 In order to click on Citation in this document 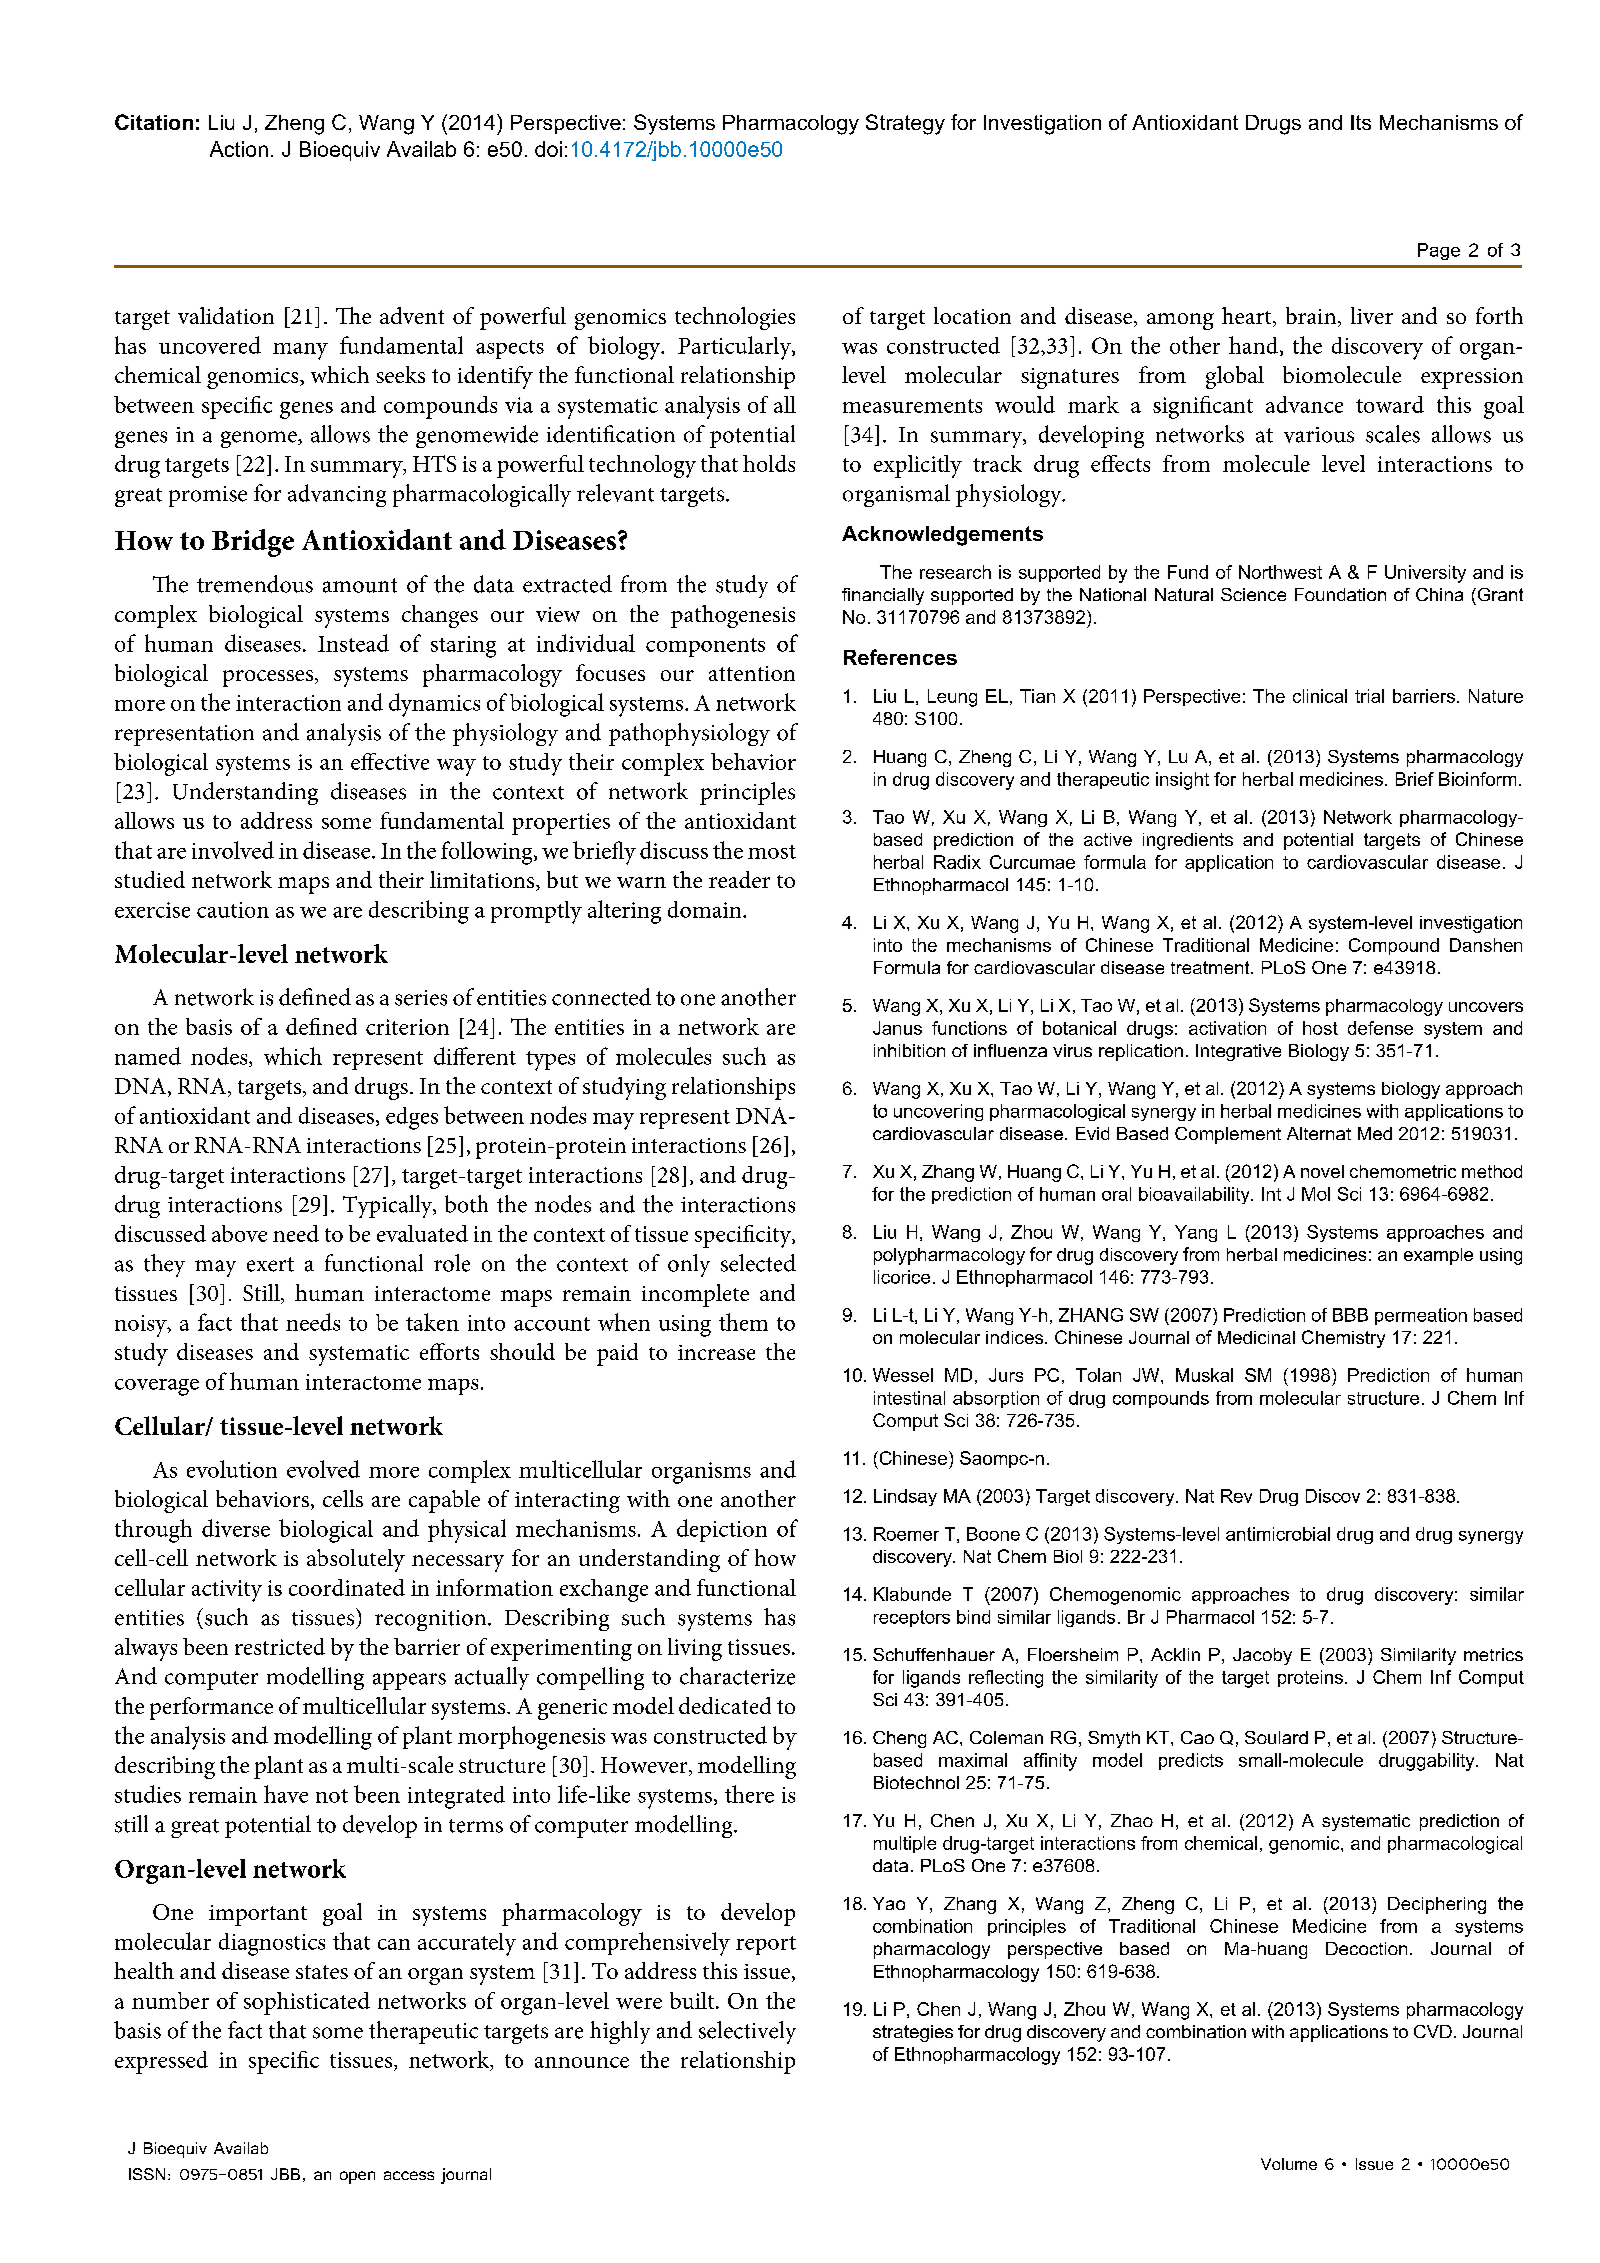, I will do `click(154, 122)`.
